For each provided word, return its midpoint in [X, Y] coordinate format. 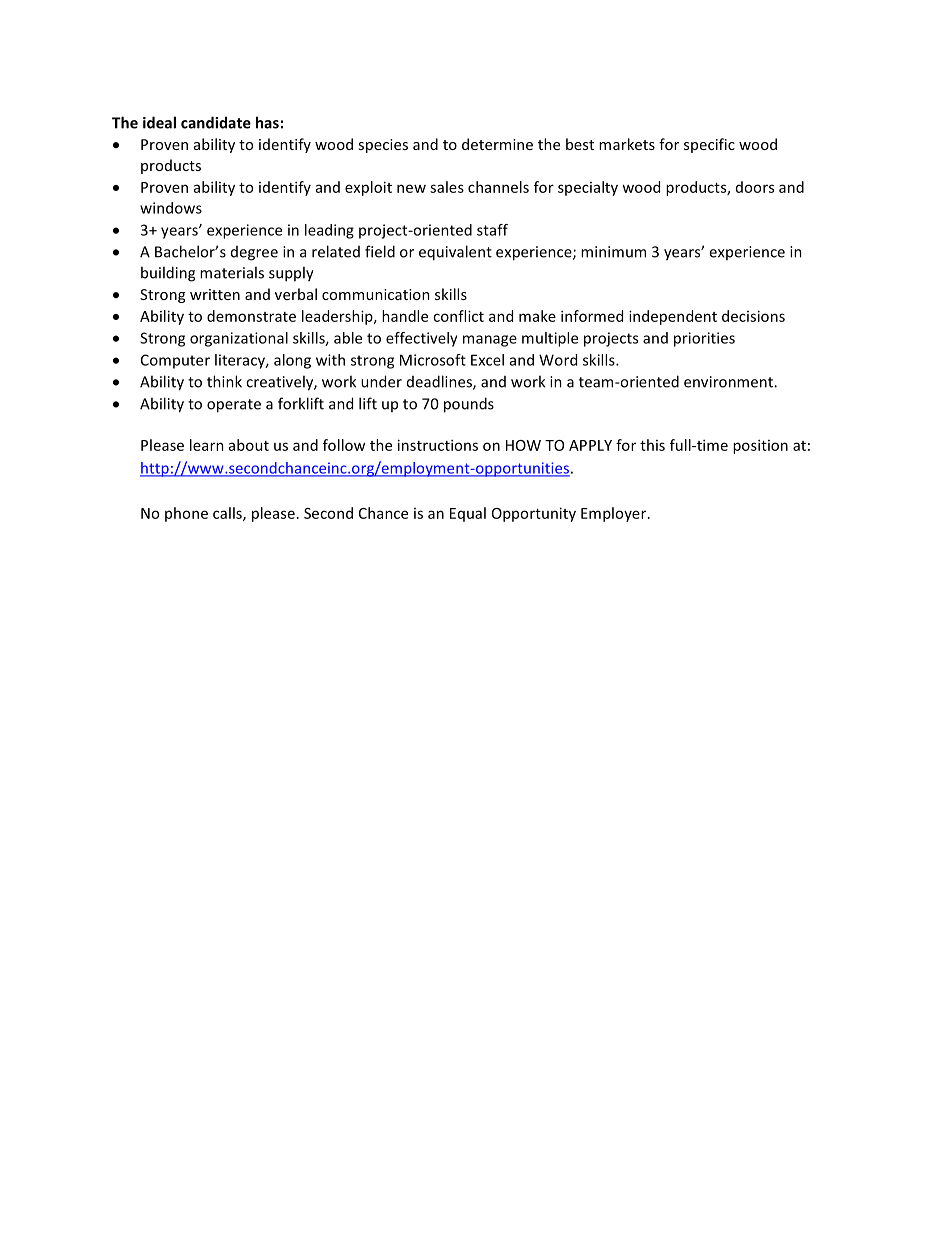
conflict [458, 316]
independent [673, 317]
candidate [216, 122]
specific [709, 145]
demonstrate [251, 316]
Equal [468, 514]
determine [497, 144]
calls [228, 514]
